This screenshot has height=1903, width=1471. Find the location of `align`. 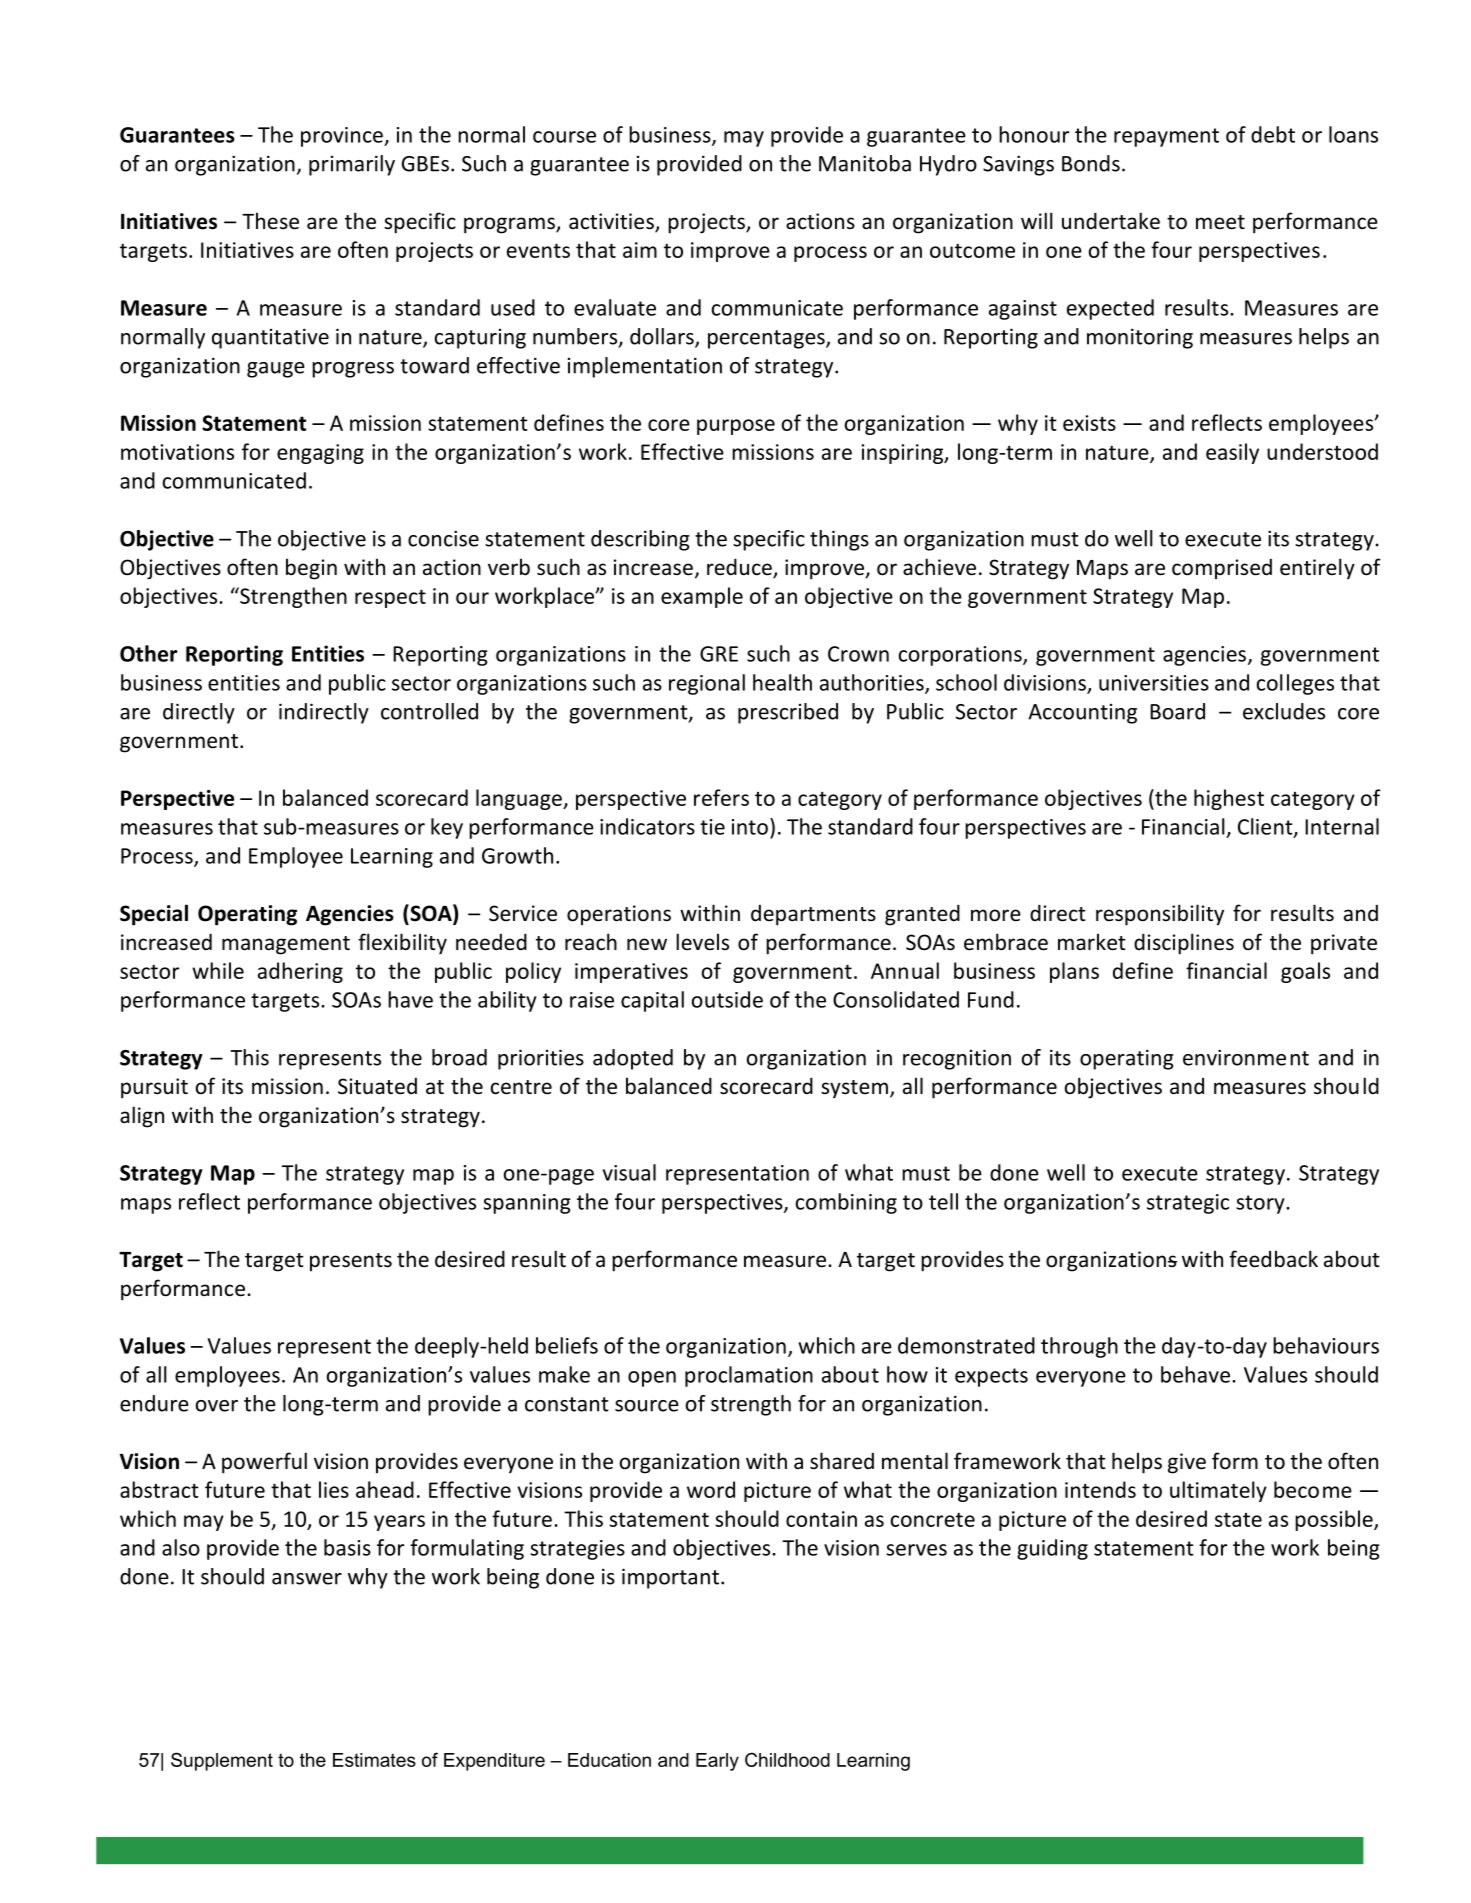

align is located at coordinates (142, 1117).
